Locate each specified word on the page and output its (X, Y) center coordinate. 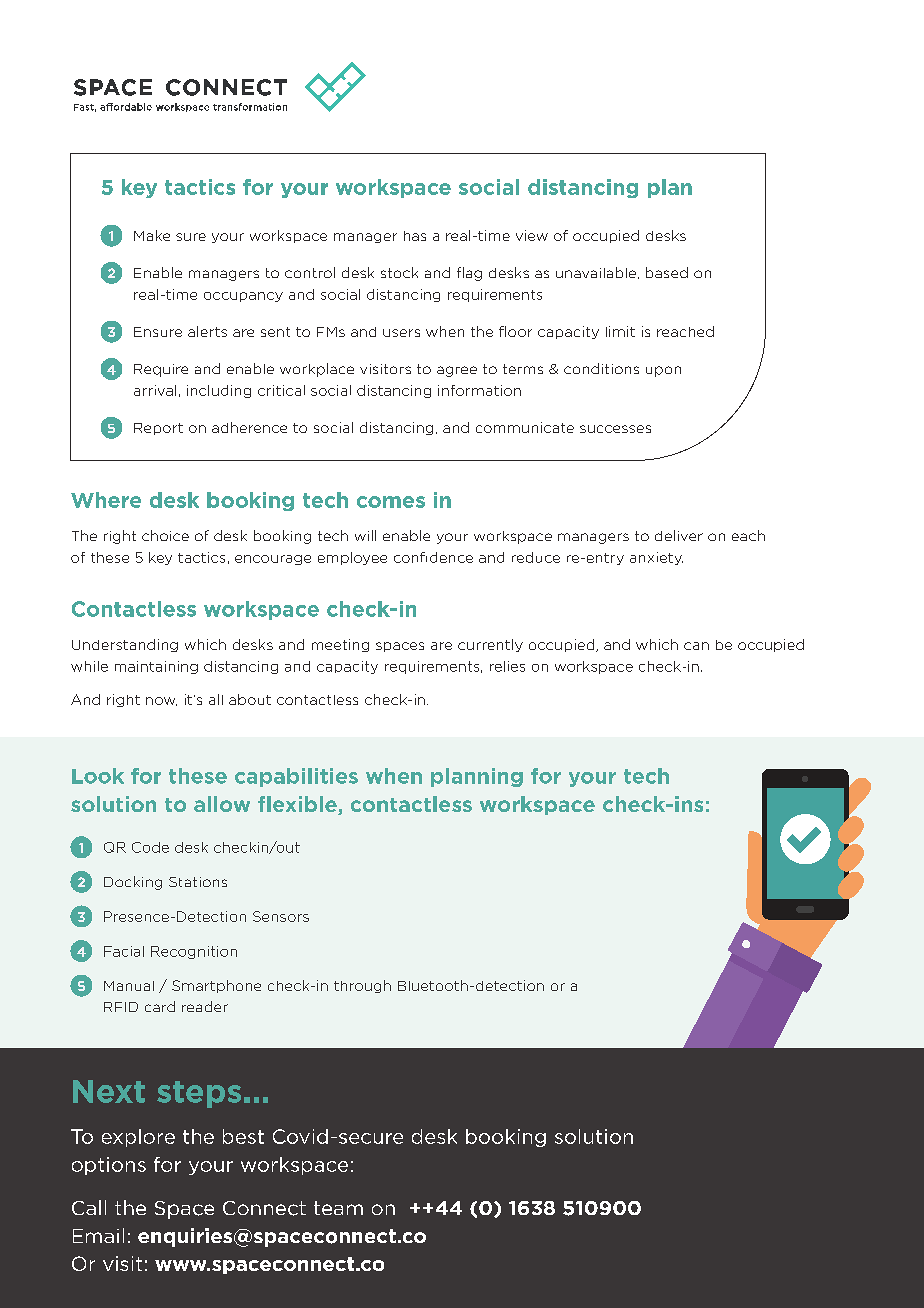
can (696, 646)
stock (399, 272)
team (338, 1208)
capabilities (296, 777)
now (161, 701)
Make (152, 235)
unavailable (597, 273)
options (109, 1166)
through (362, 986)
